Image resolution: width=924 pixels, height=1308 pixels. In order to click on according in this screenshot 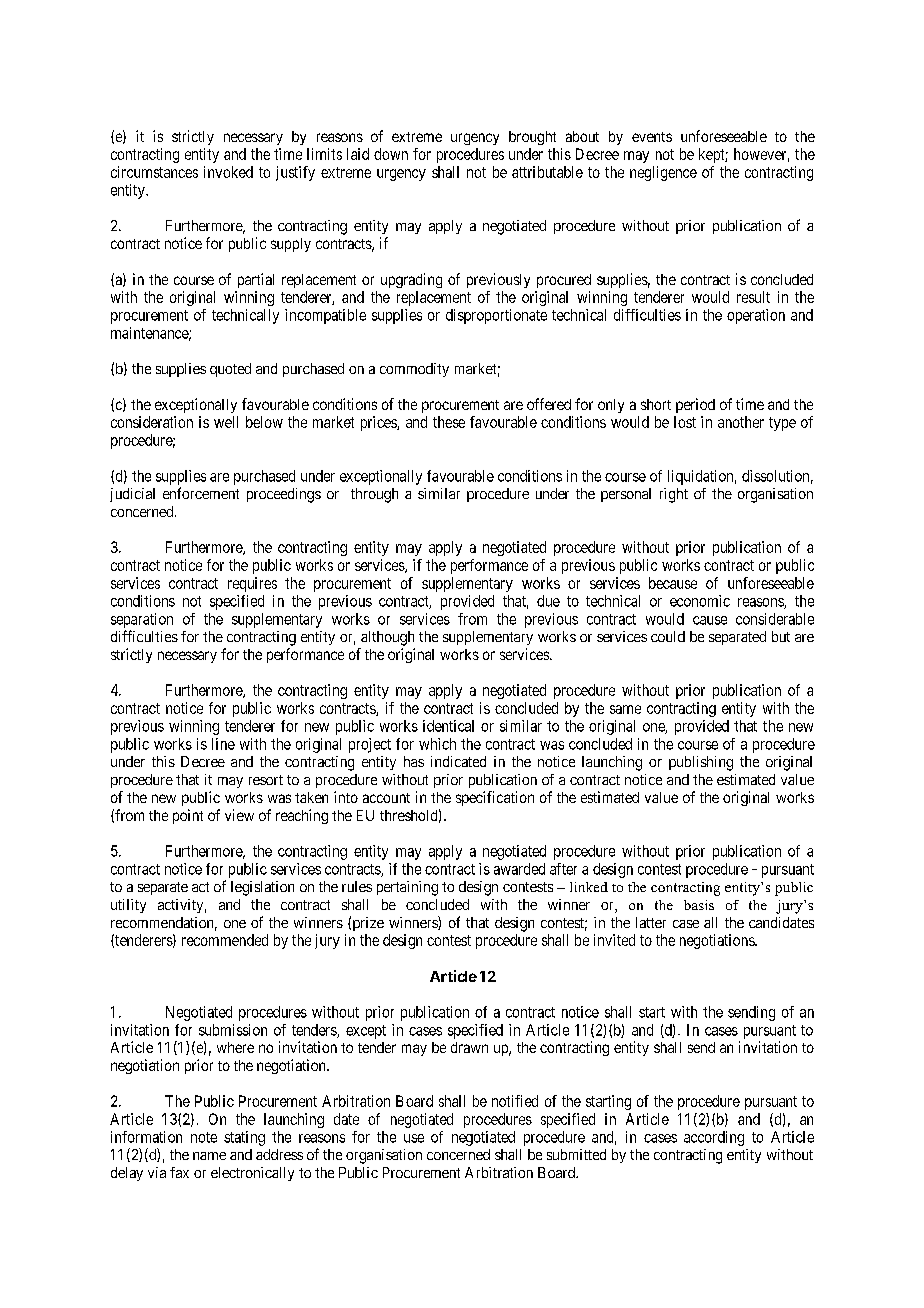, I will do `click(714, 1138)`.
